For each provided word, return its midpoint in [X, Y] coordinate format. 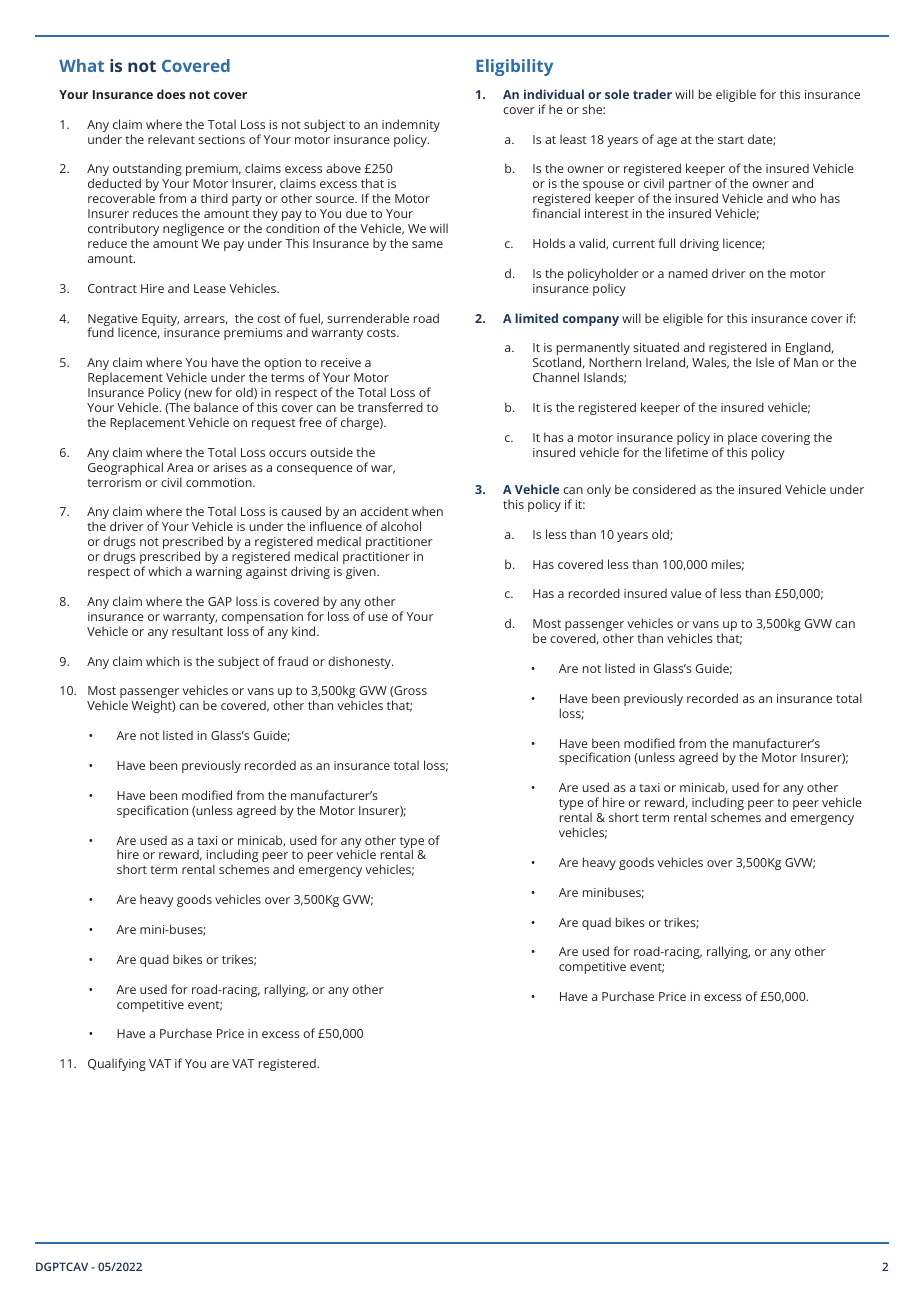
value [686, 593]
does [171, 94]
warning [219, 573]
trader [652, 94]
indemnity [411, 127]
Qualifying [117, 1064]
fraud [293, 661]
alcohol [401, 526]
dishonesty [360, 662]
